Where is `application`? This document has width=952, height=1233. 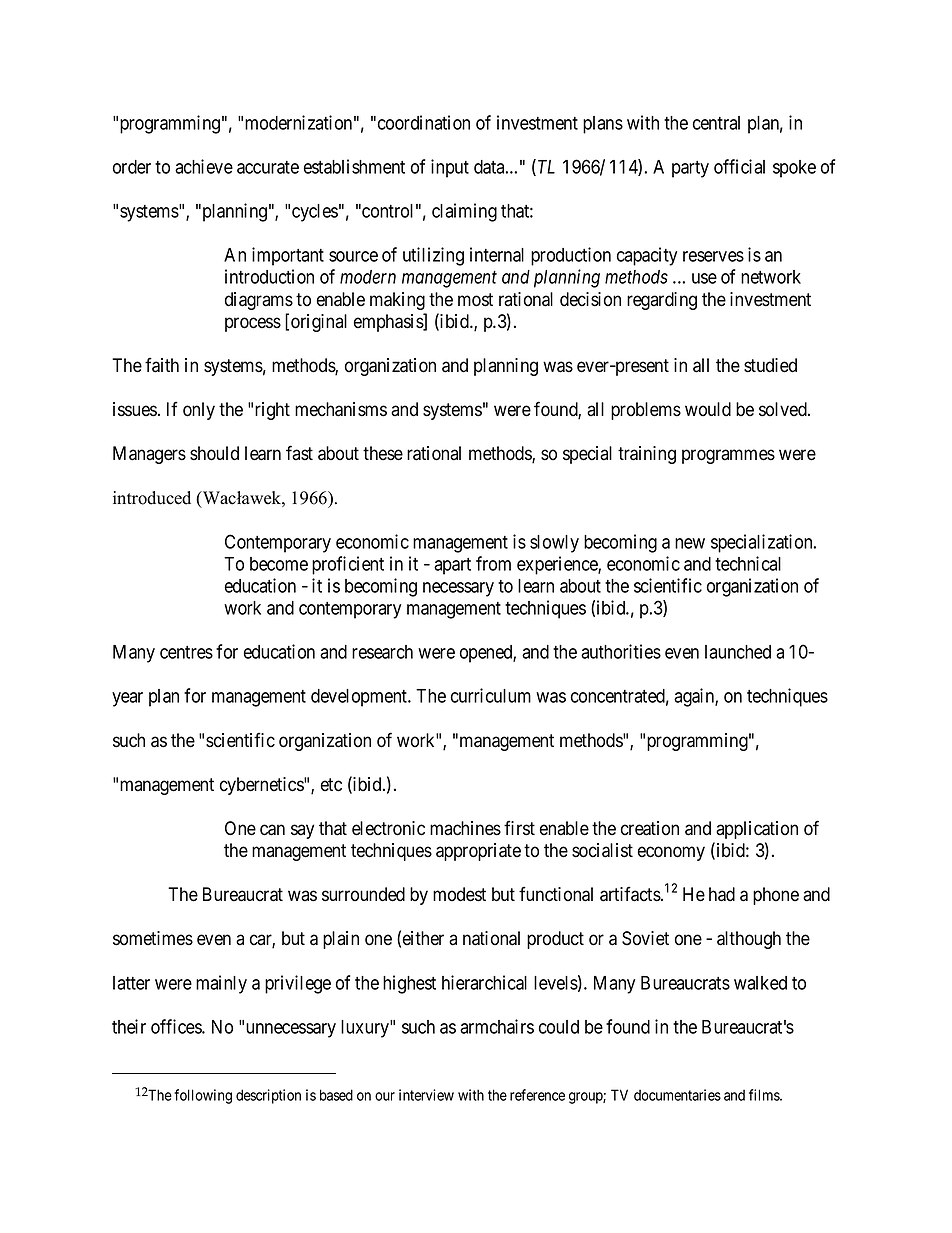 application is located at coordinates (757, 830).
